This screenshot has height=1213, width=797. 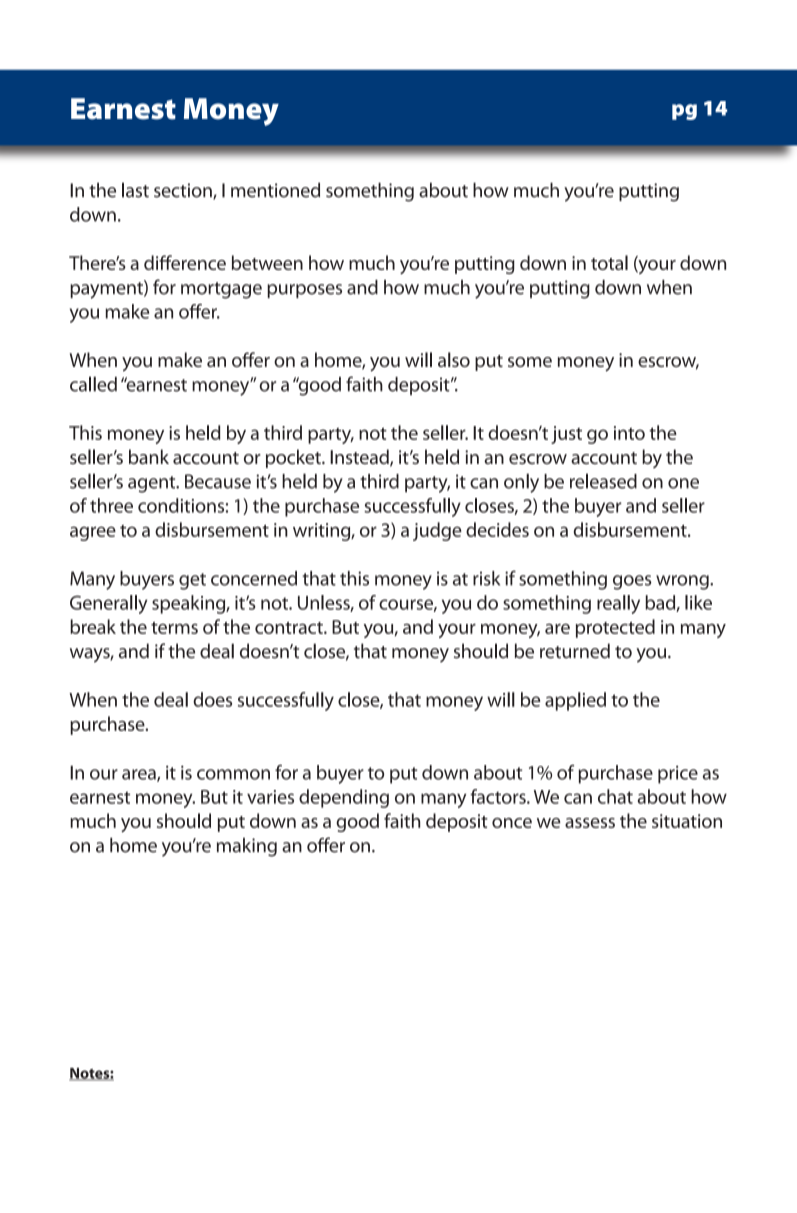 I want to click on judge, so click(x=437, y=531).
